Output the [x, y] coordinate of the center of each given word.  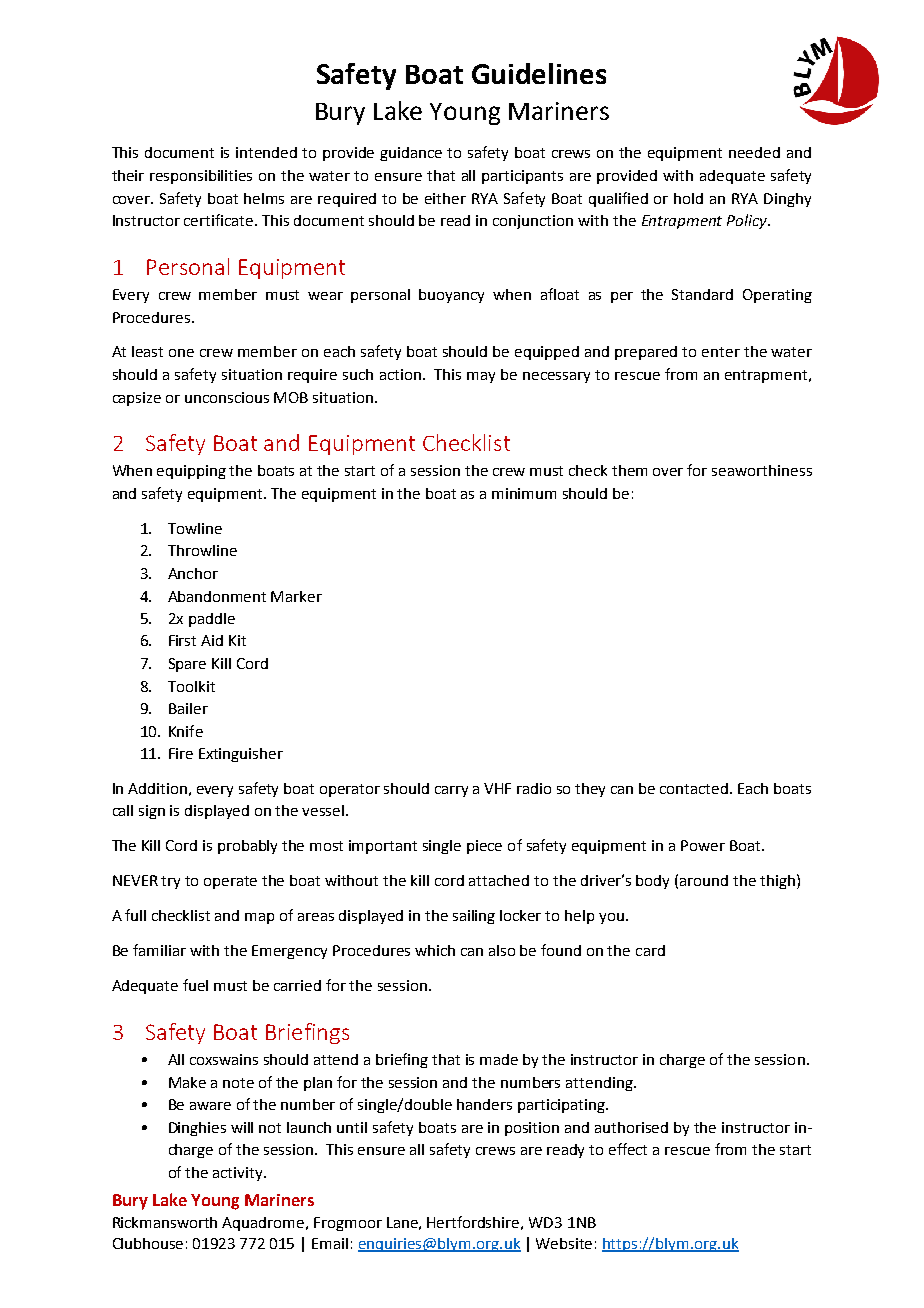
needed [754, 152]
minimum [524, 493]
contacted [694, 788]
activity [239, 1174]
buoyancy [451, 296]
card [650, 950]
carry [451, 791]
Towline [195, 528]
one [181, 353]
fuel [195, 985]
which [435, 950]
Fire [181, 753]
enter [721, 352]
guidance [411, 154]
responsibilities [201, 177]
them [629, 470]
